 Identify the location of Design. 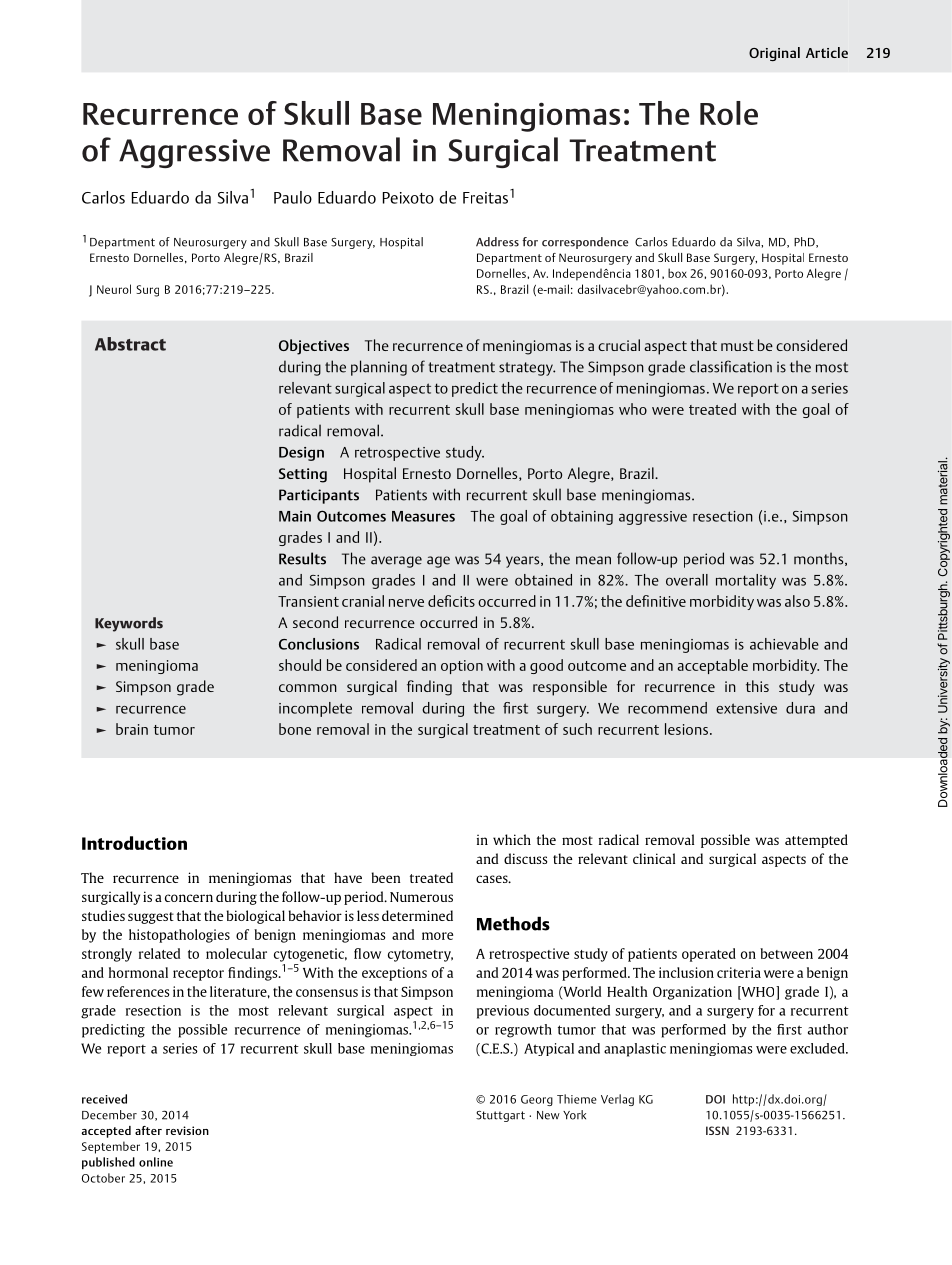
(301, 454).
